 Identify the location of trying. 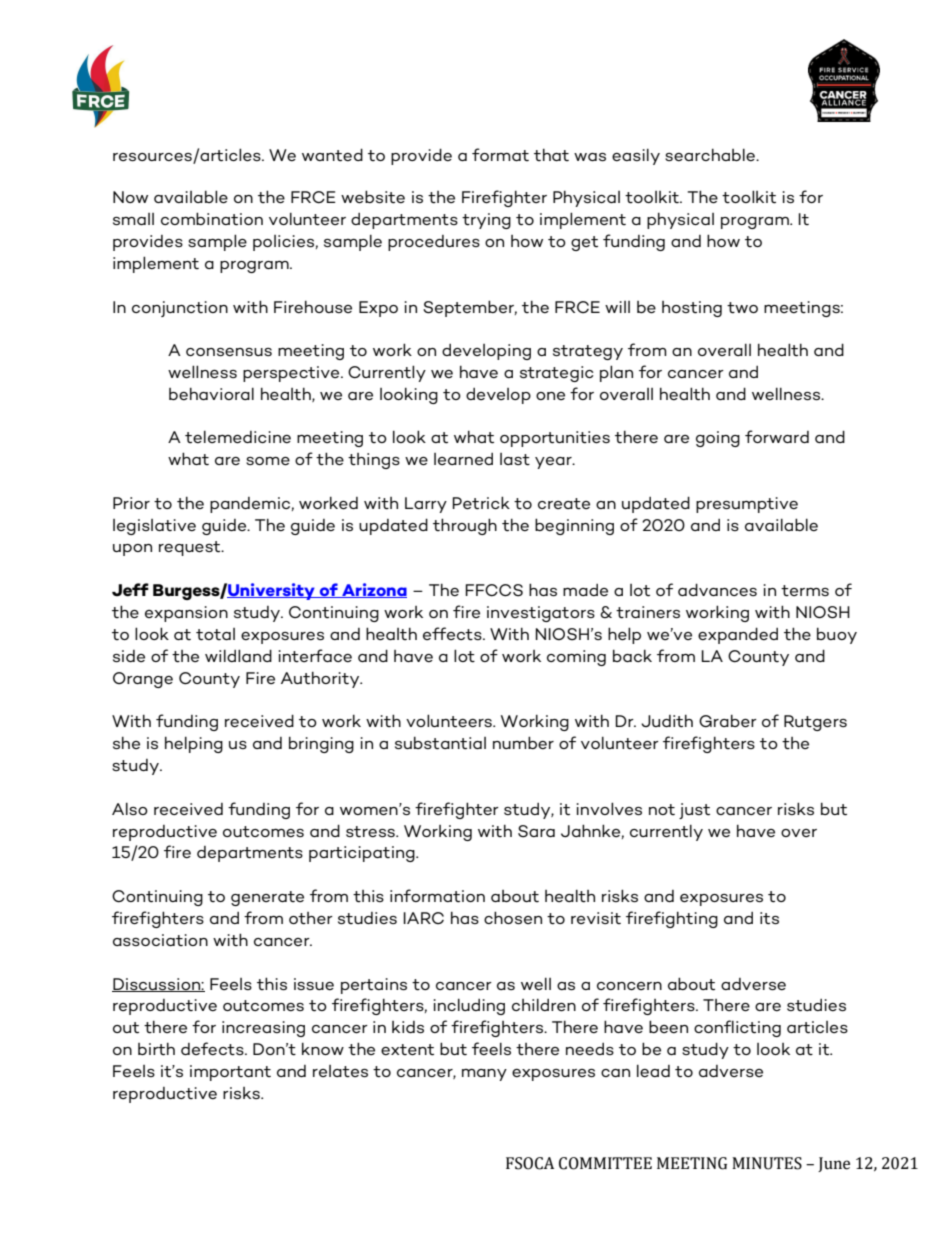
(486, 221).
